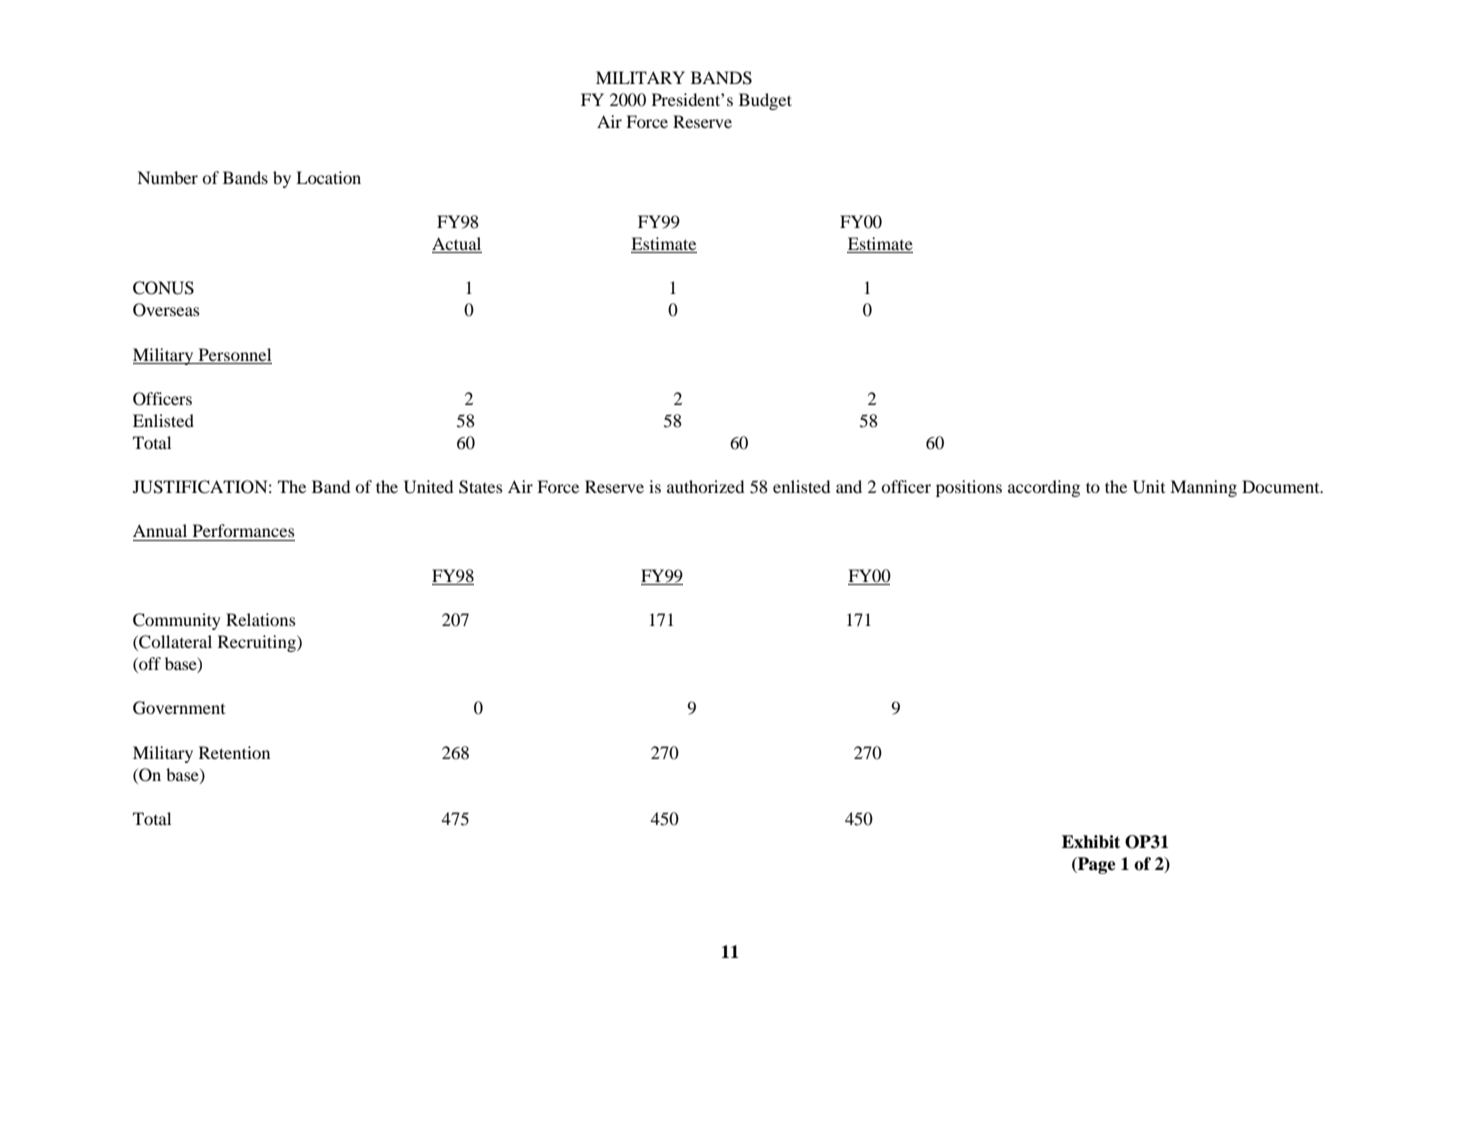 The image size is (1460, 1128). Describe the element at coordinates (261, 619) in the document. I see `Relations` at that location.
